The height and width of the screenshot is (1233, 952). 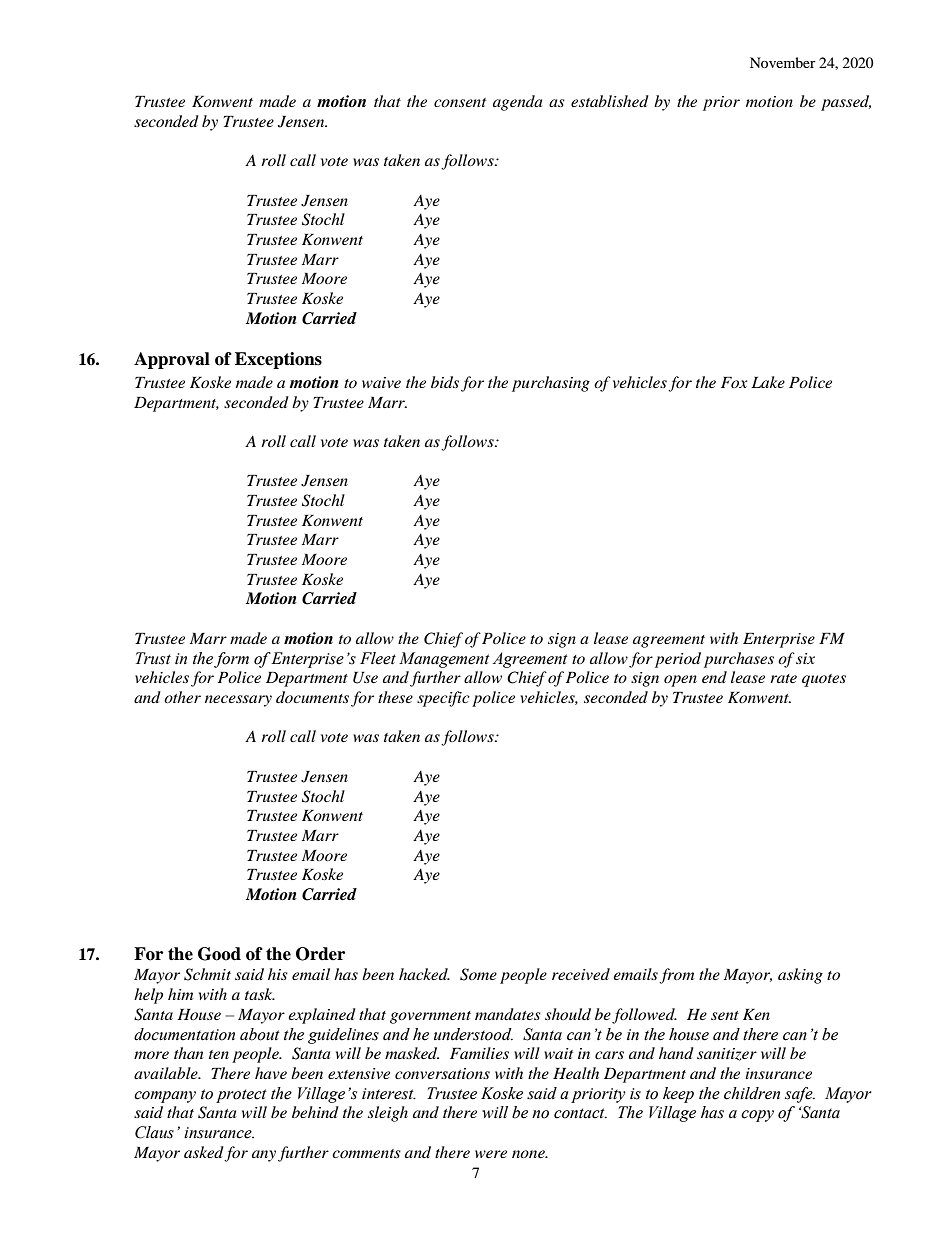 What do you see at coordinates (517, 103) in the screenshot?
I see `agenda` at bounding box center [517, 103].
